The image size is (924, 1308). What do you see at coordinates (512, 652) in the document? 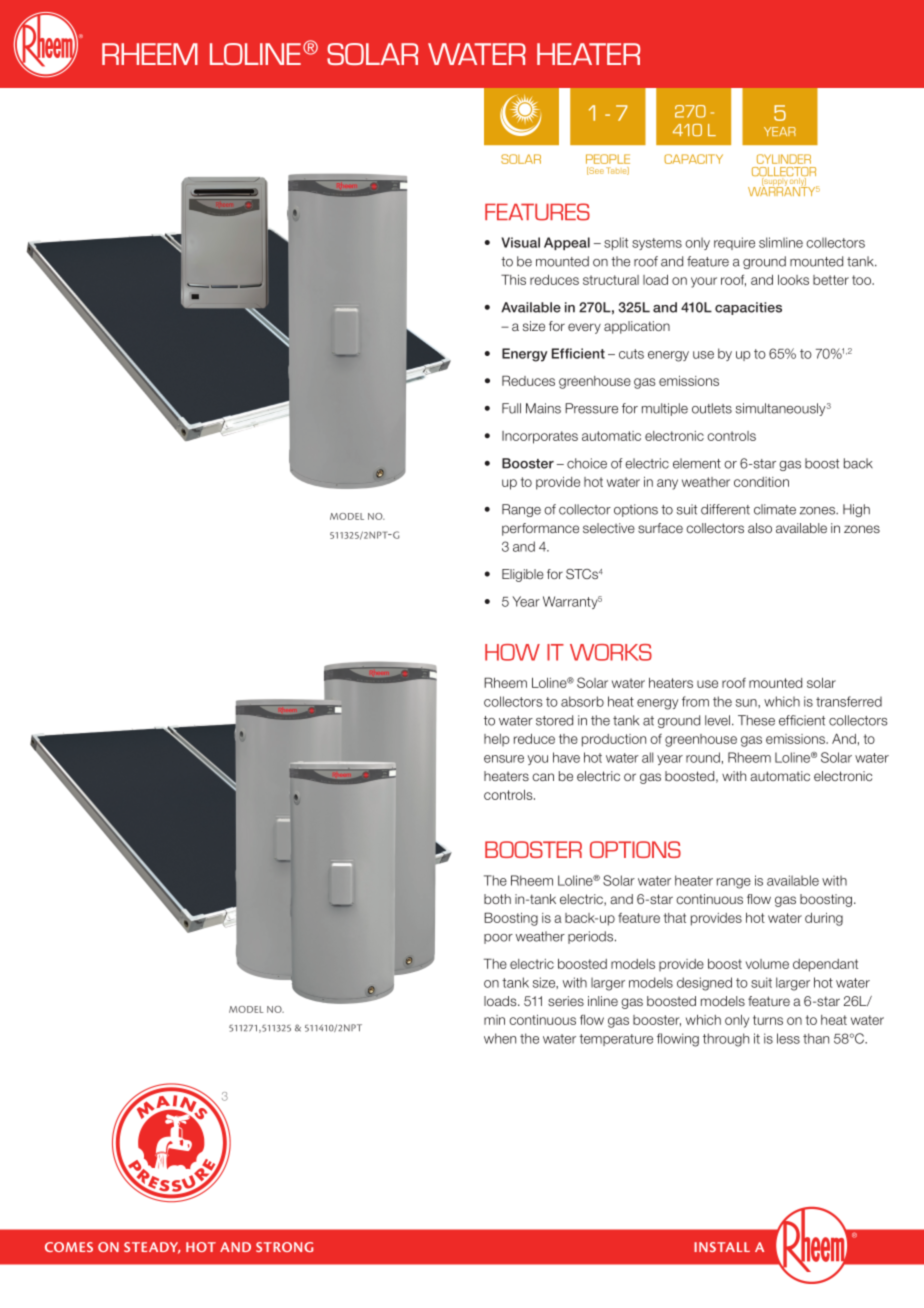
I see `HOW` at bounding box center [512, 652].
